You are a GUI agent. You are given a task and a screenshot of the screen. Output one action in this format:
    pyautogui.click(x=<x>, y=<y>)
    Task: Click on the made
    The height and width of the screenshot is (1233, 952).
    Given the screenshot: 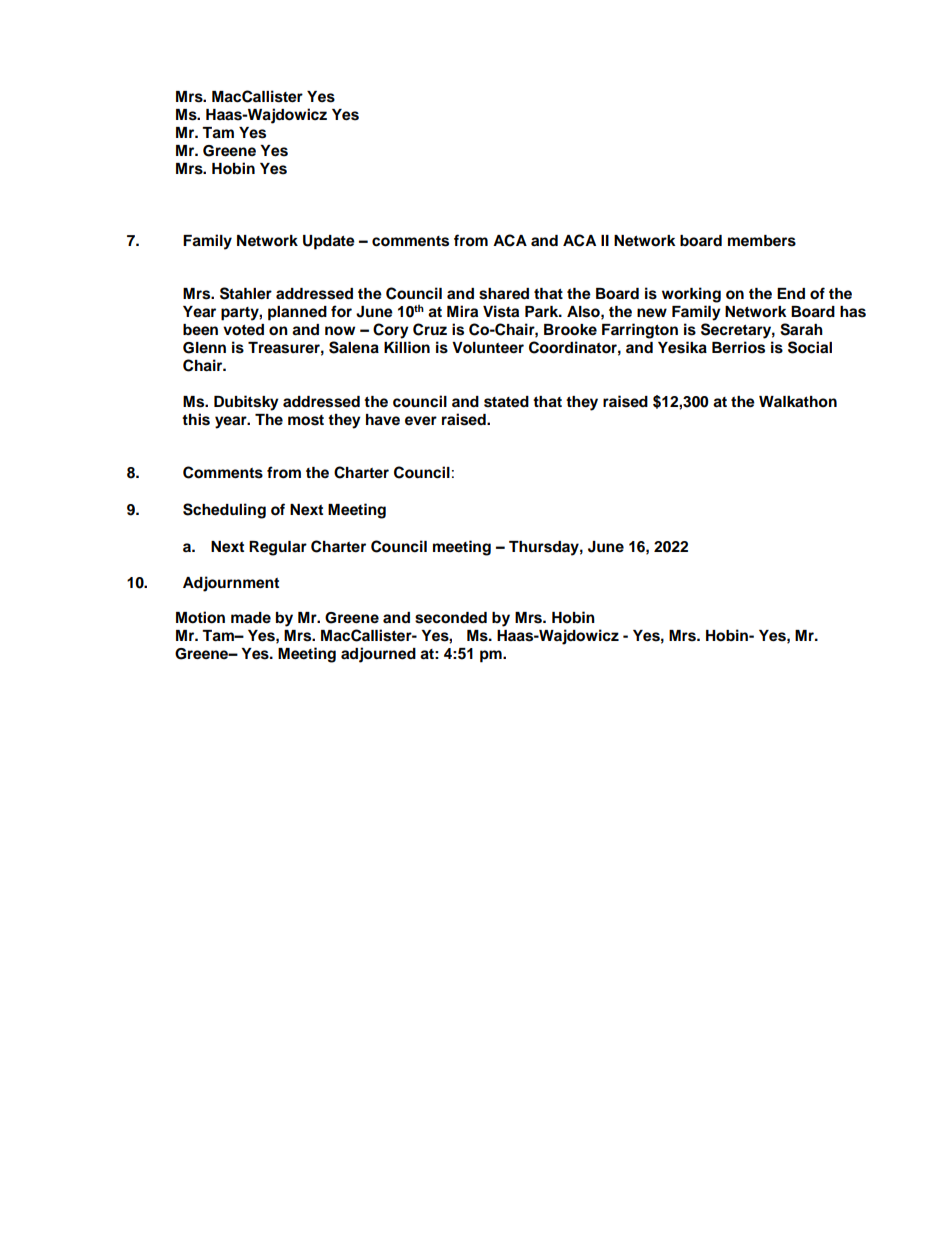 What is the action you would take?
    pyautogui.click(x=251, y=618)
